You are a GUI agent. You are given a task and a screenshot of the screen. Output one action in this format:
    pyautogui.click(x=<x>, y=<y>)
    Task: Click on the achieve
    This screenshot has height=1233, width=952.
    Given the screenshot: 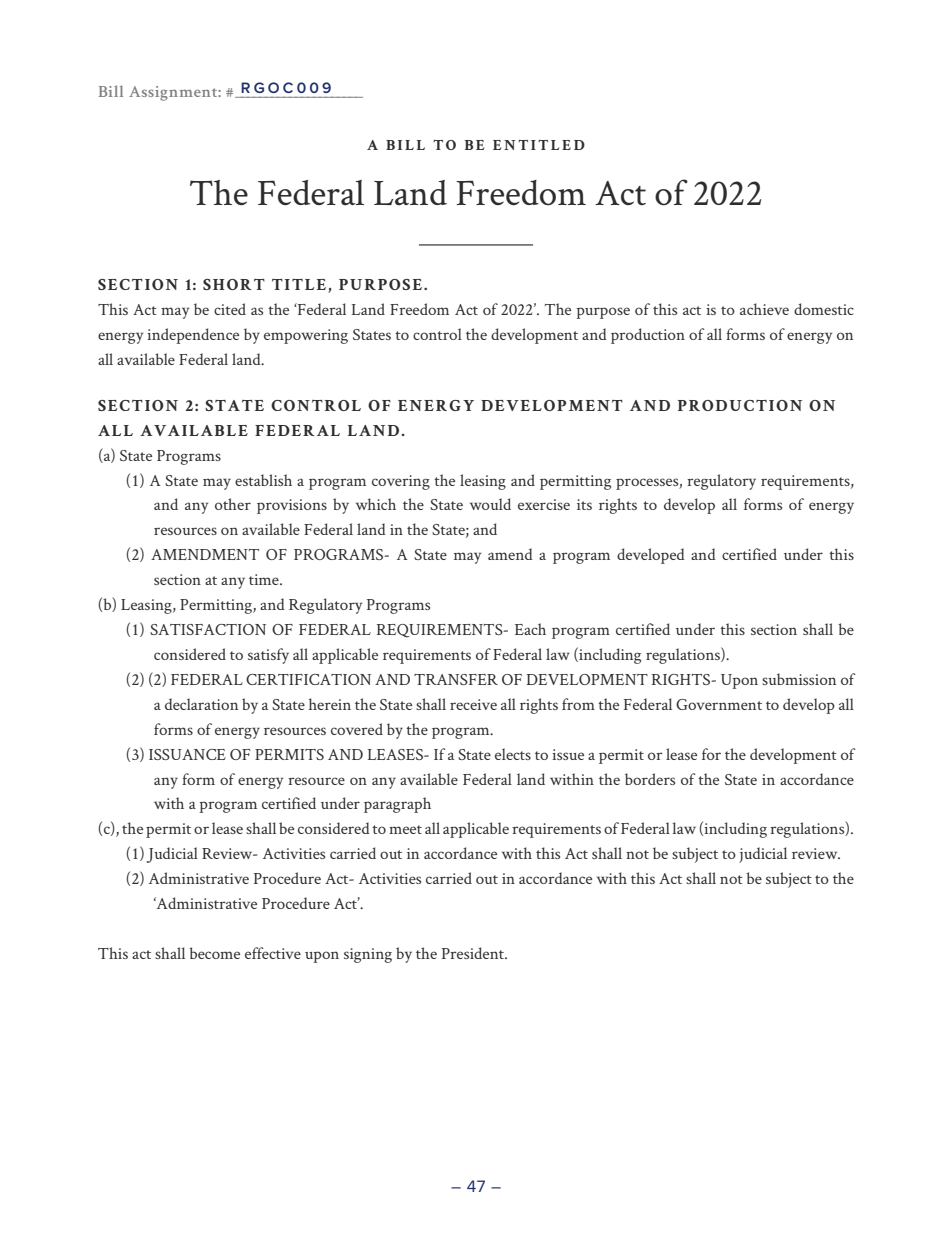 What is the action you would take?
    pyautogui.click(x=764, y=309)
